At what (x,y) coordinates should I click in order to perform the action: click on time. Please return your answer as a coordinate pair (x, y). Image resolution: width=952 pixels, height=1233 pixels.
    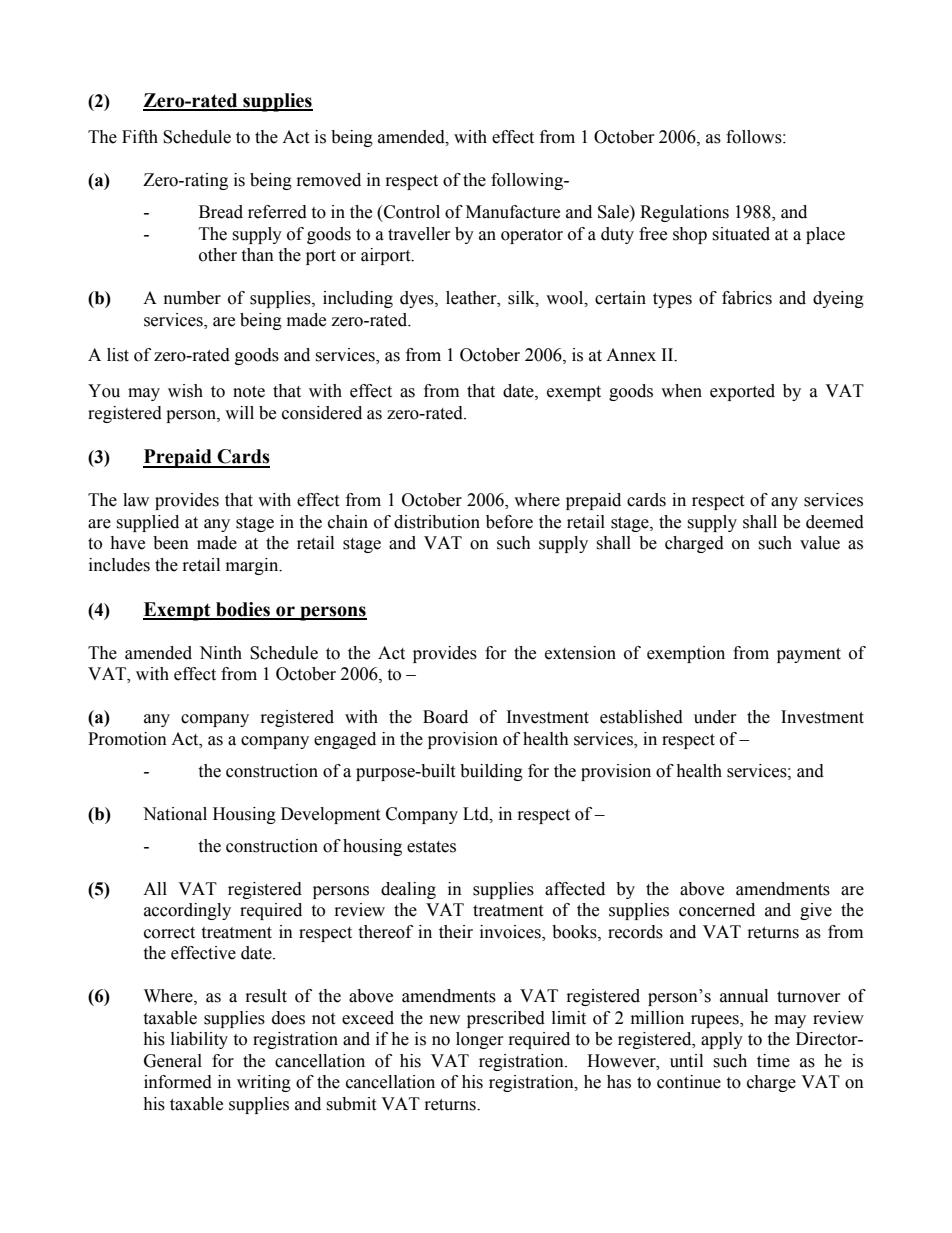
    Looking at the image, I should click on (773, 1061).
